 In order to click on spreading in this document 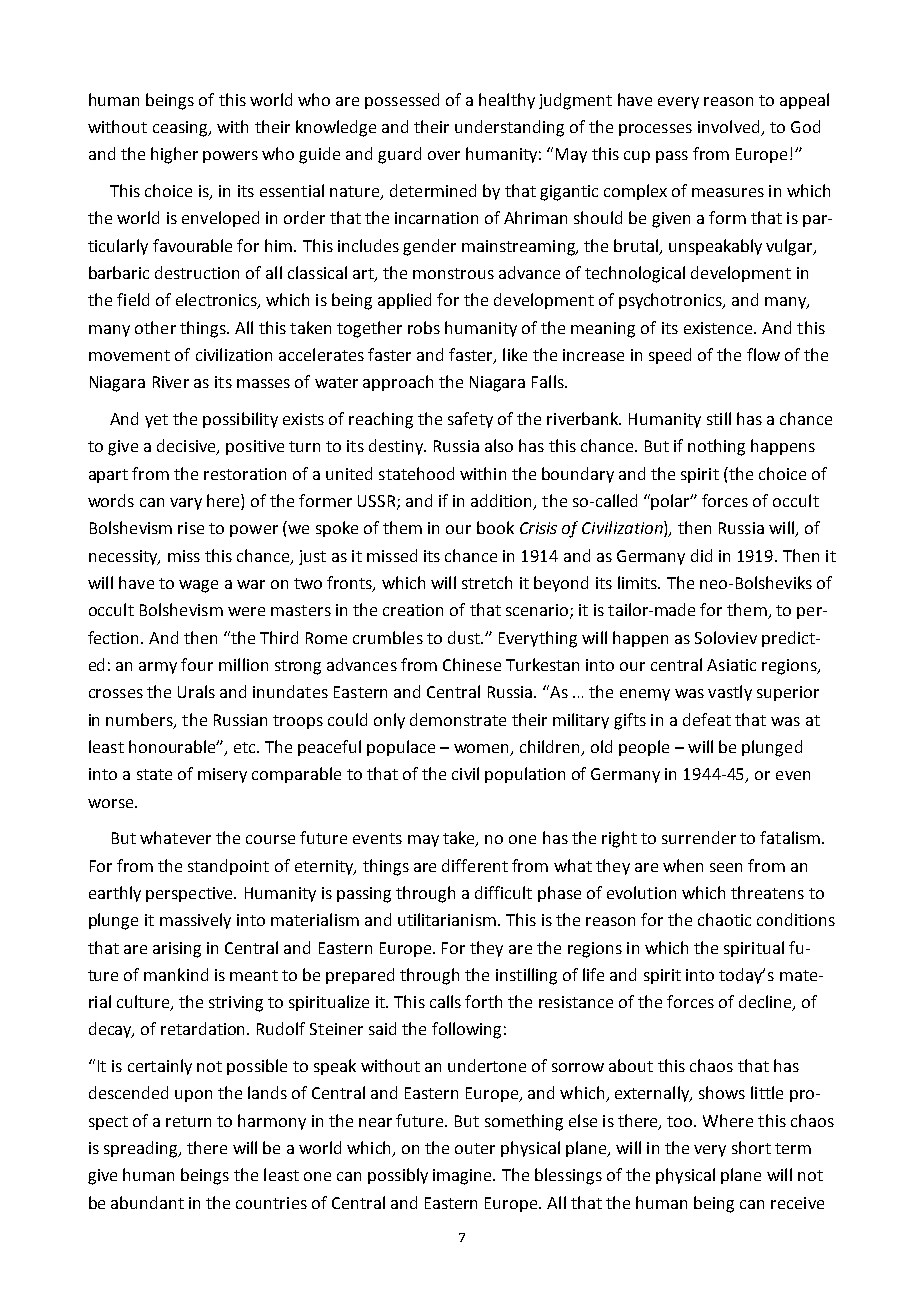, I will do `click(142, 1149)`.
